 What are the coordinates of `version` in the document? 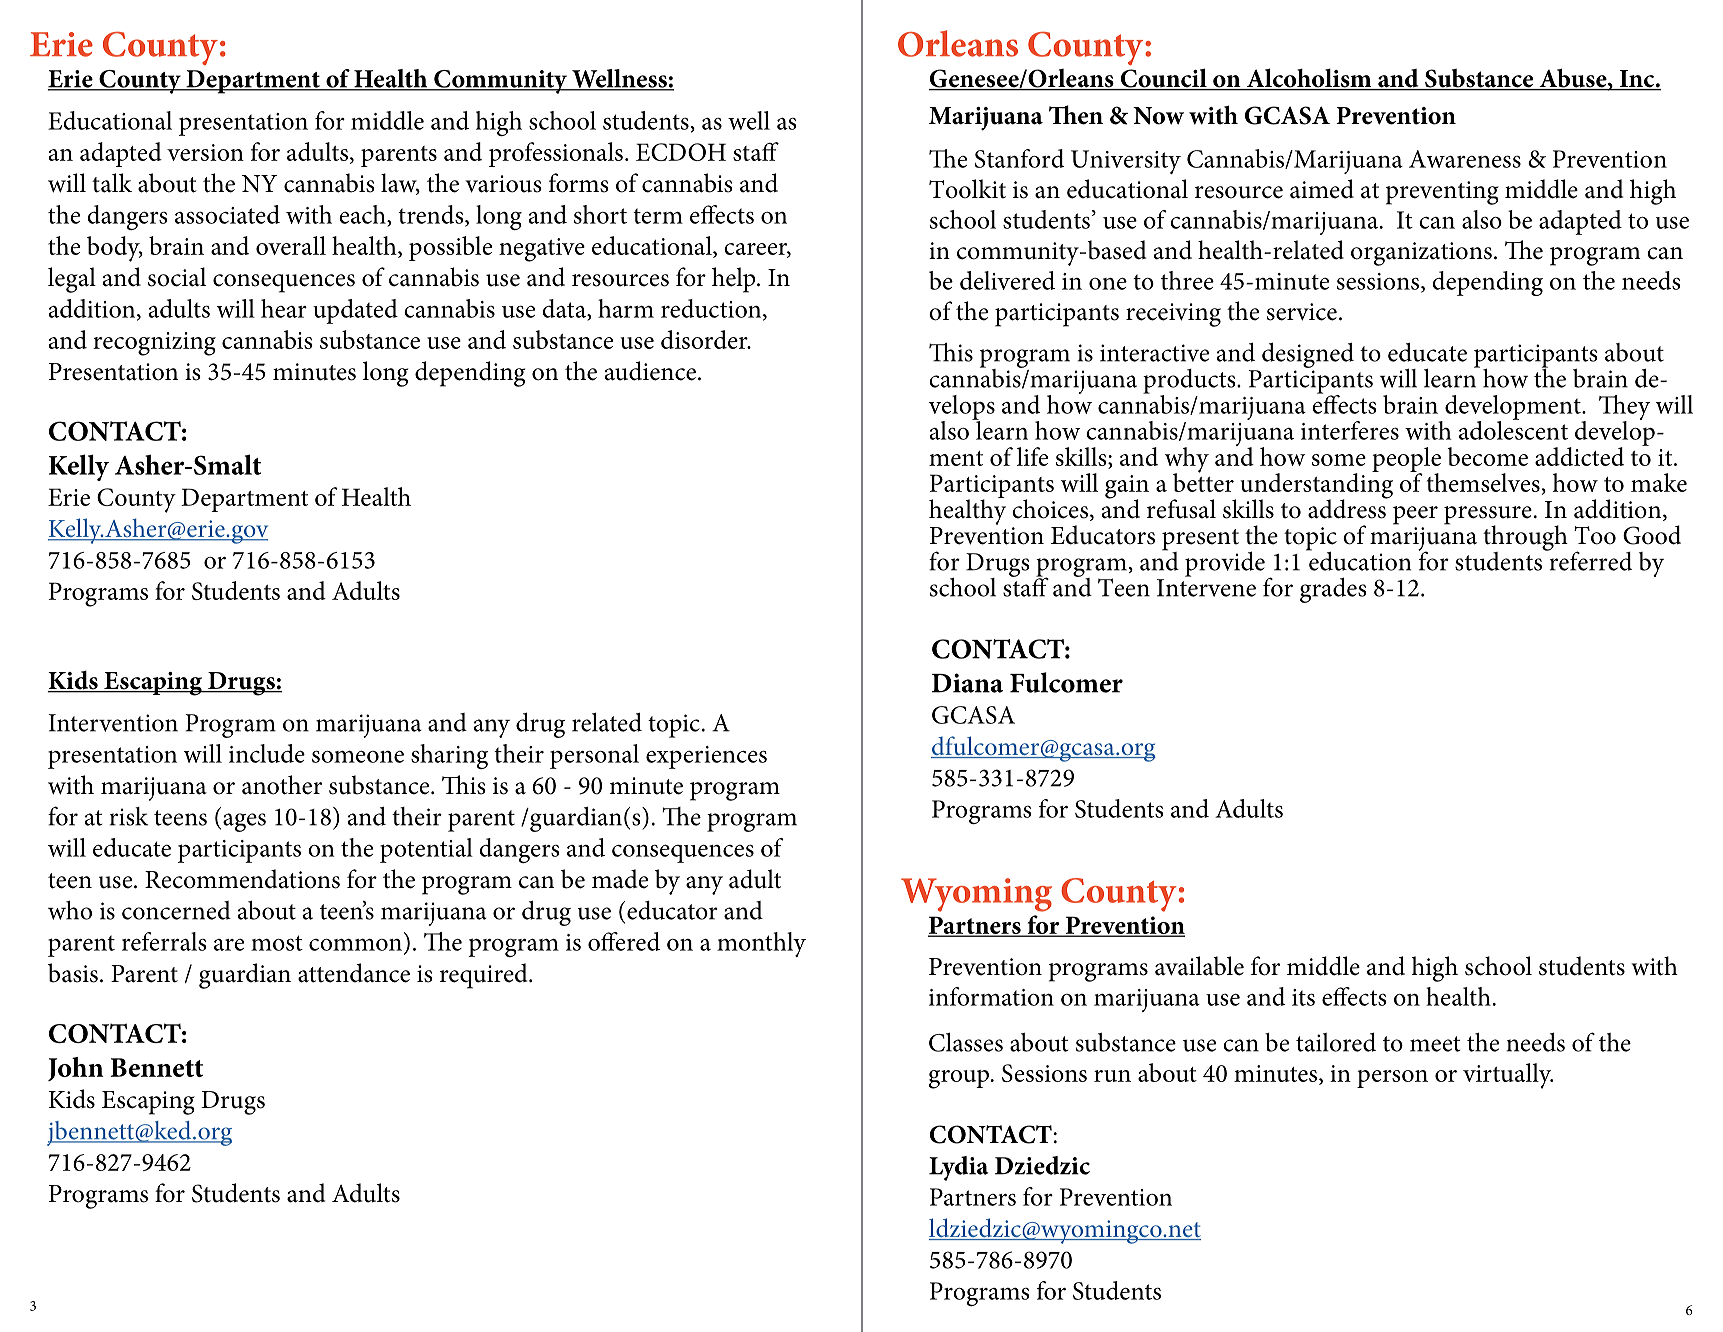 It's located at (205, 152).
